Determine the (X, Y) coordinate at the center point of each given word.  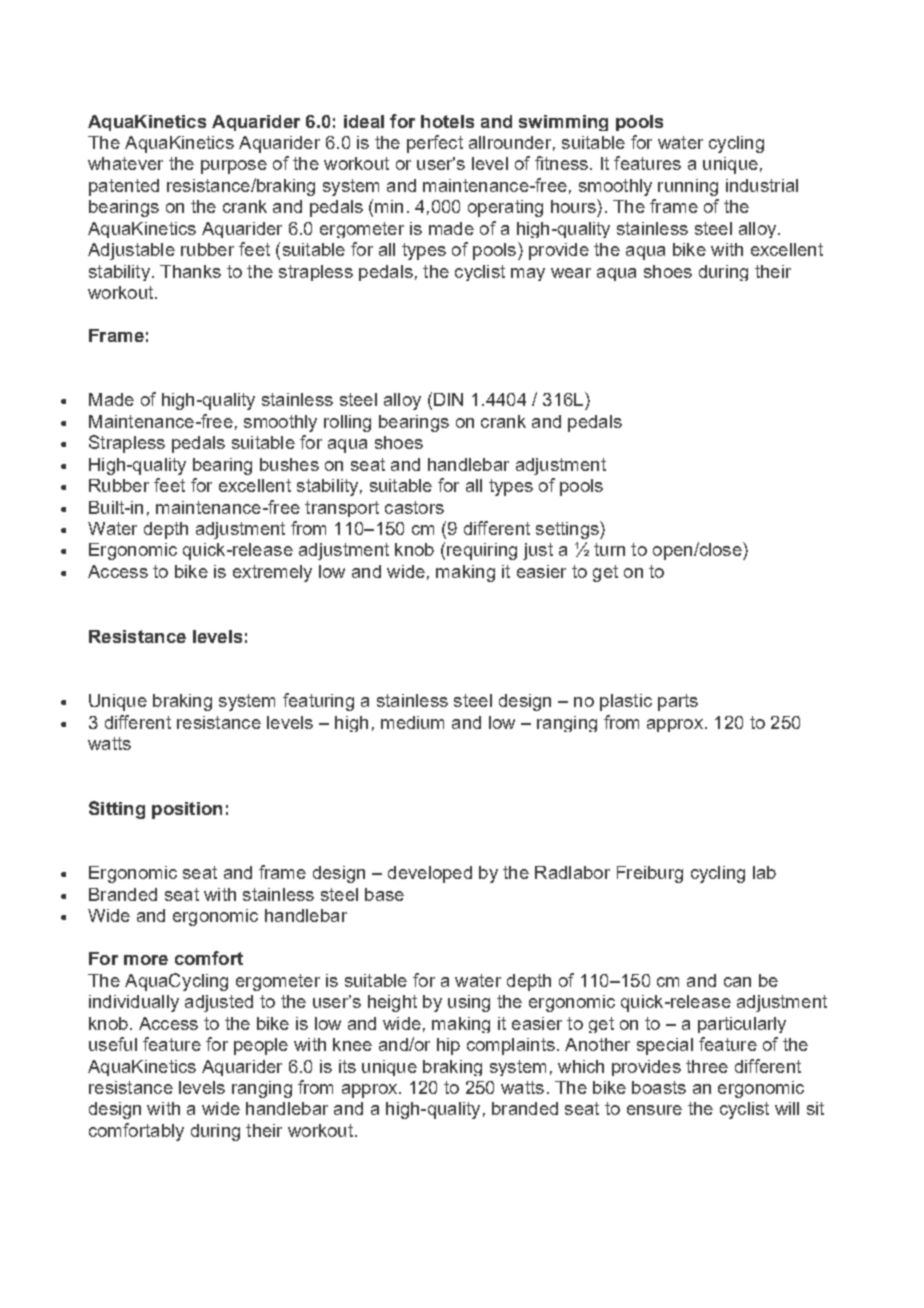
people (261, 1046)
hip (448, 1046)
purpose (234, 167)
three (707, 1066)
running (688, 187)
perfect (435, 144)
